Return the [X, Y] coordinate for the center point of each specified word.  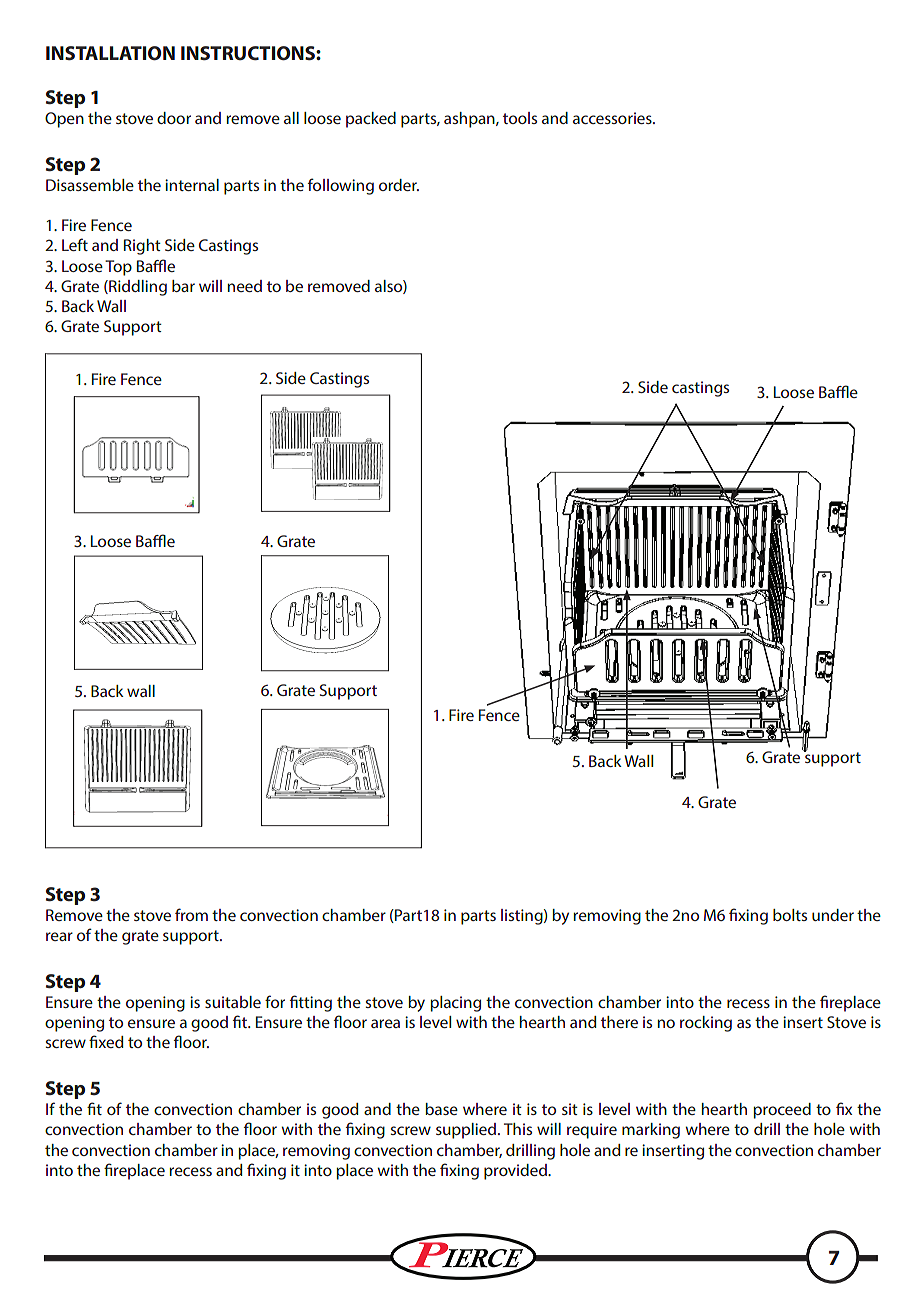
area [385, 1023]
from [191, 914]
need [244, 286]
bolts [790, 915]
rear [59, 936]
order [399, 185]
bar [183, 286]
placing [455, 1004]
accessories [613, 118]
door [174, 118]
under [833, 915]
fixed [106, 1041]
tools [520, 118]
